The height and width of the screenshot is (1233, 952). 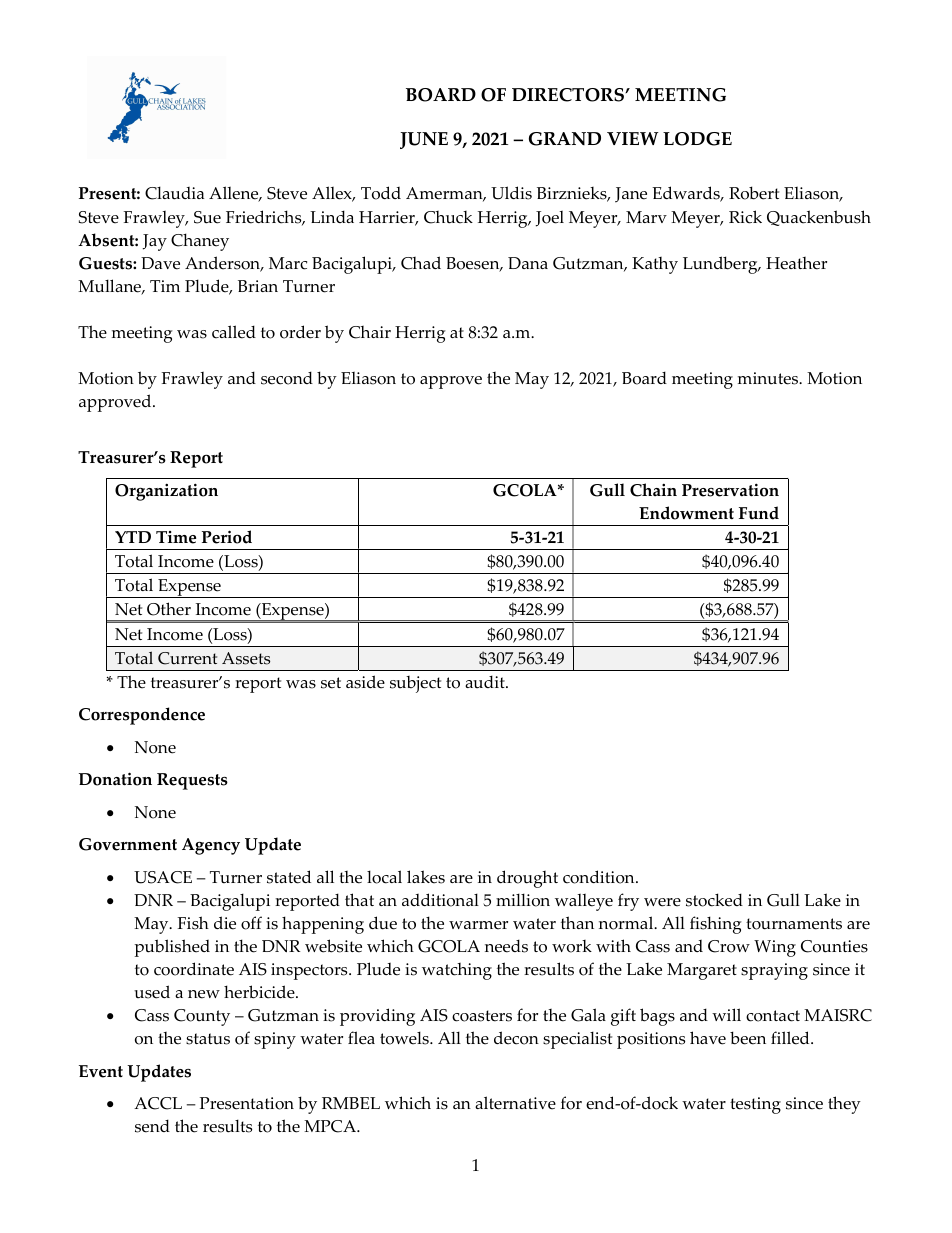 I want to click on JUNE, so click(x=424, y=140).
